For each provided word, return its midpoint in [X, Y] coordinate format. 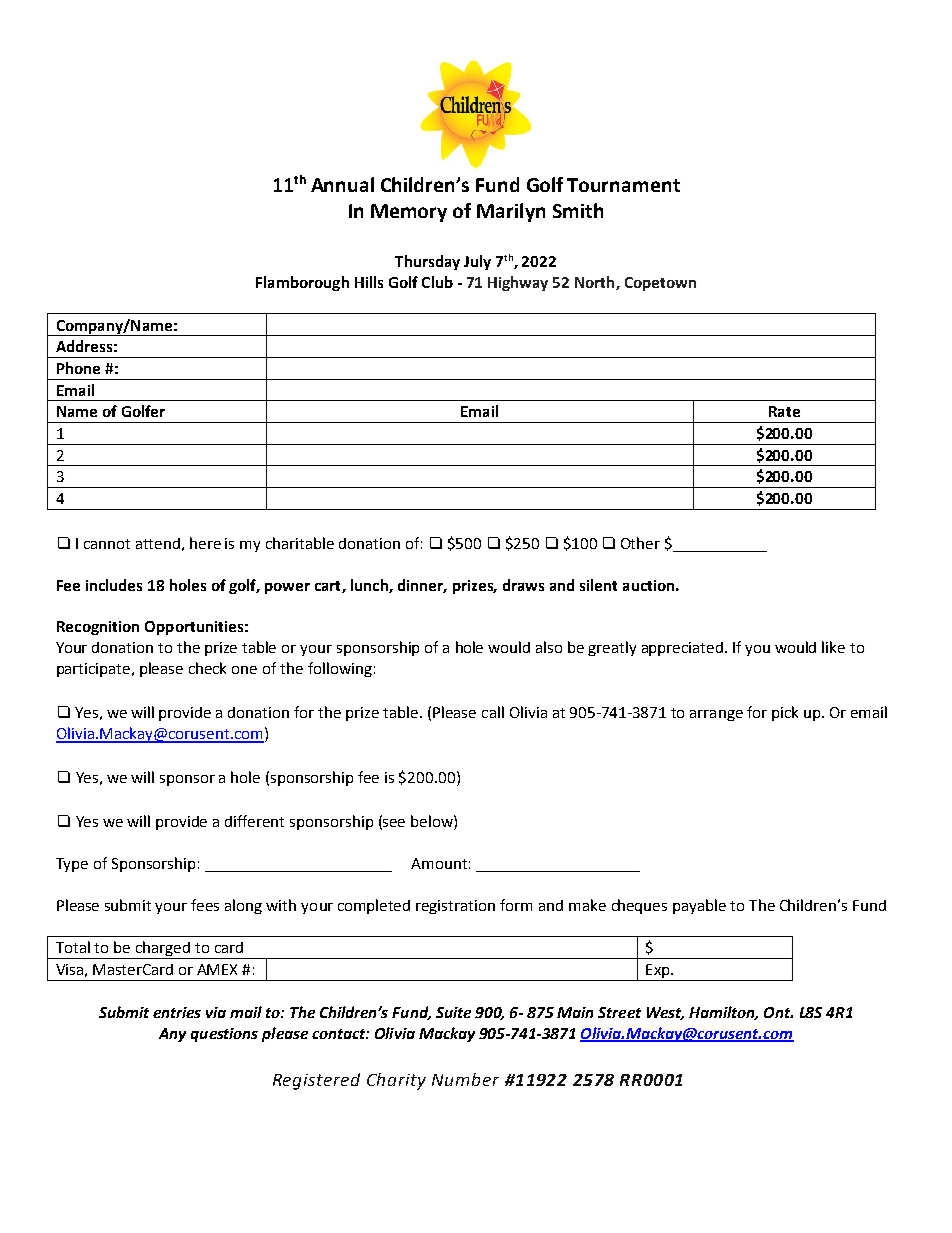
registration [455, 907]
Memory [409, 213]
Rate [784, 411]
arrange [716, 715]
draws [523, 585]
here [205, 543]
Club [437, 282]
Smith [578, 210]
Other [640, 543]
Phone [78, 368]
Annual [342, 184]
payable [699, 906]
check [207, 668]
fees [205, 905]
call [493, 712]
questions [224, 1035]
